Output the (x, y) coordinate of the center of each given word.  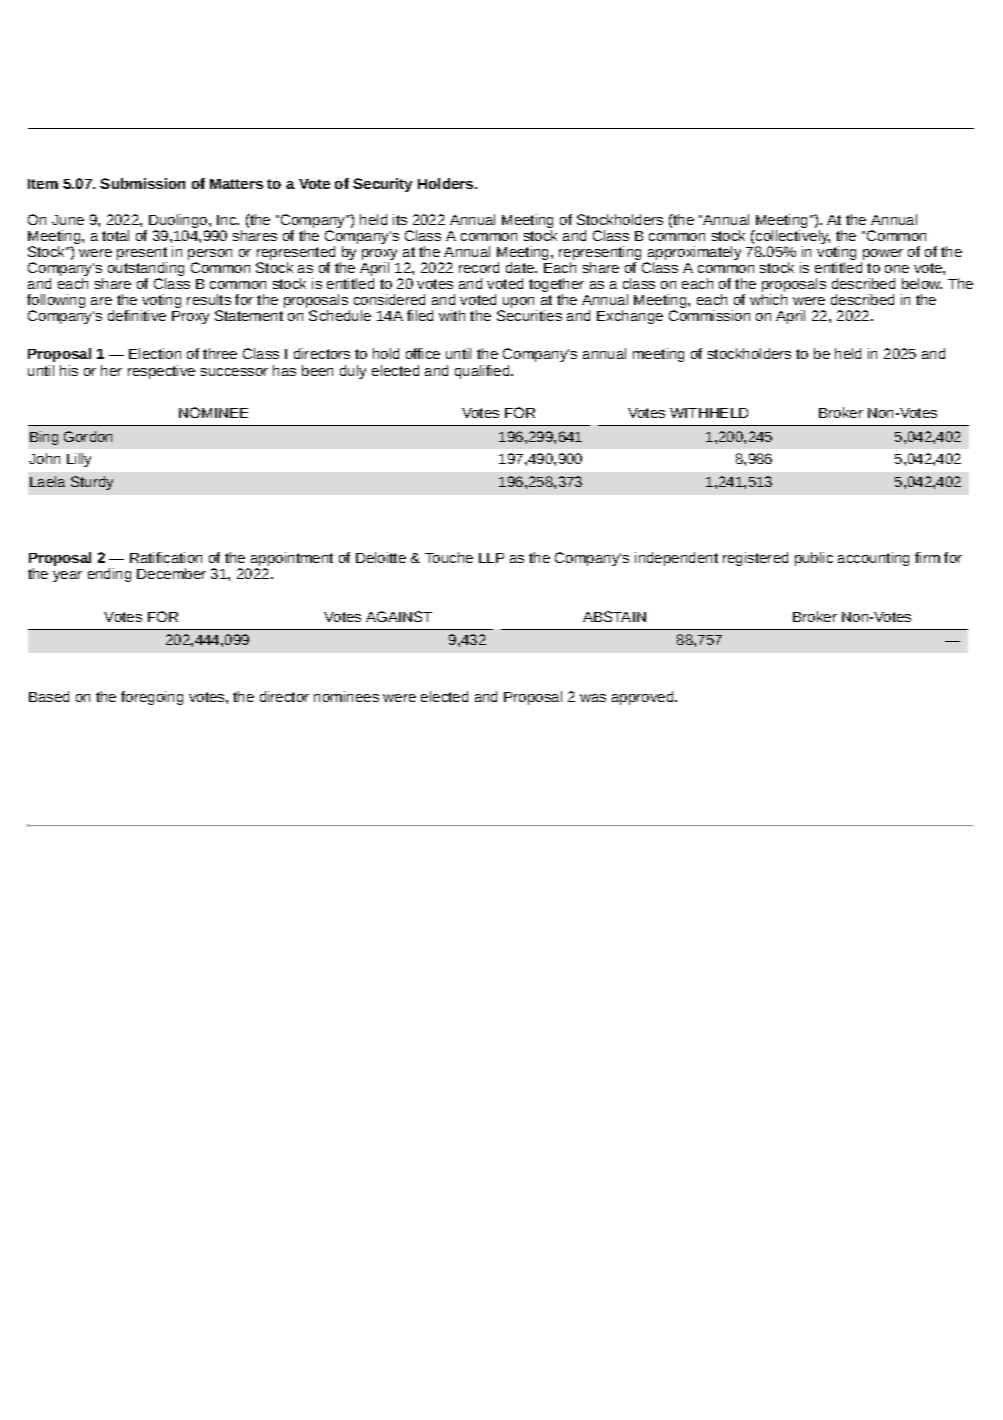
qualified (483, 372)
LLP (491, 558)
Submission (142, 183)
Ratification (166, 557)
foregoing (152, 698)
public (814, 559)
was (593, 698)
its (400, 219)
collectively (792, 238)
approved (644, 698)
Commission (709, 315)
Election (155, 353)
